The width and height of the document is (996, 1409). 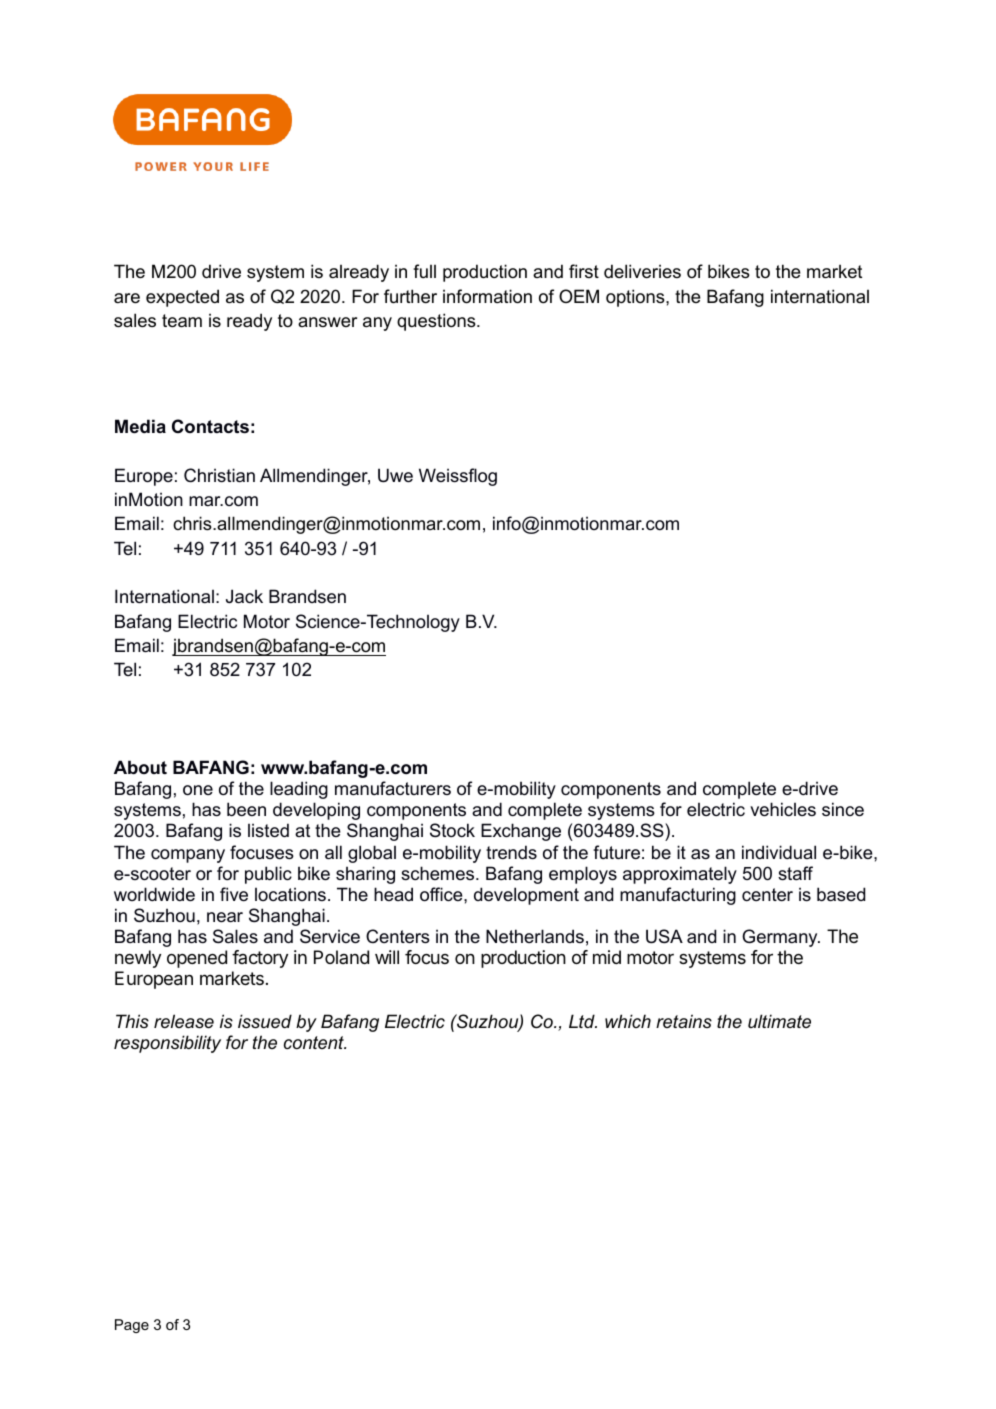 I want to click on content, so click(x=315, y=1042).
